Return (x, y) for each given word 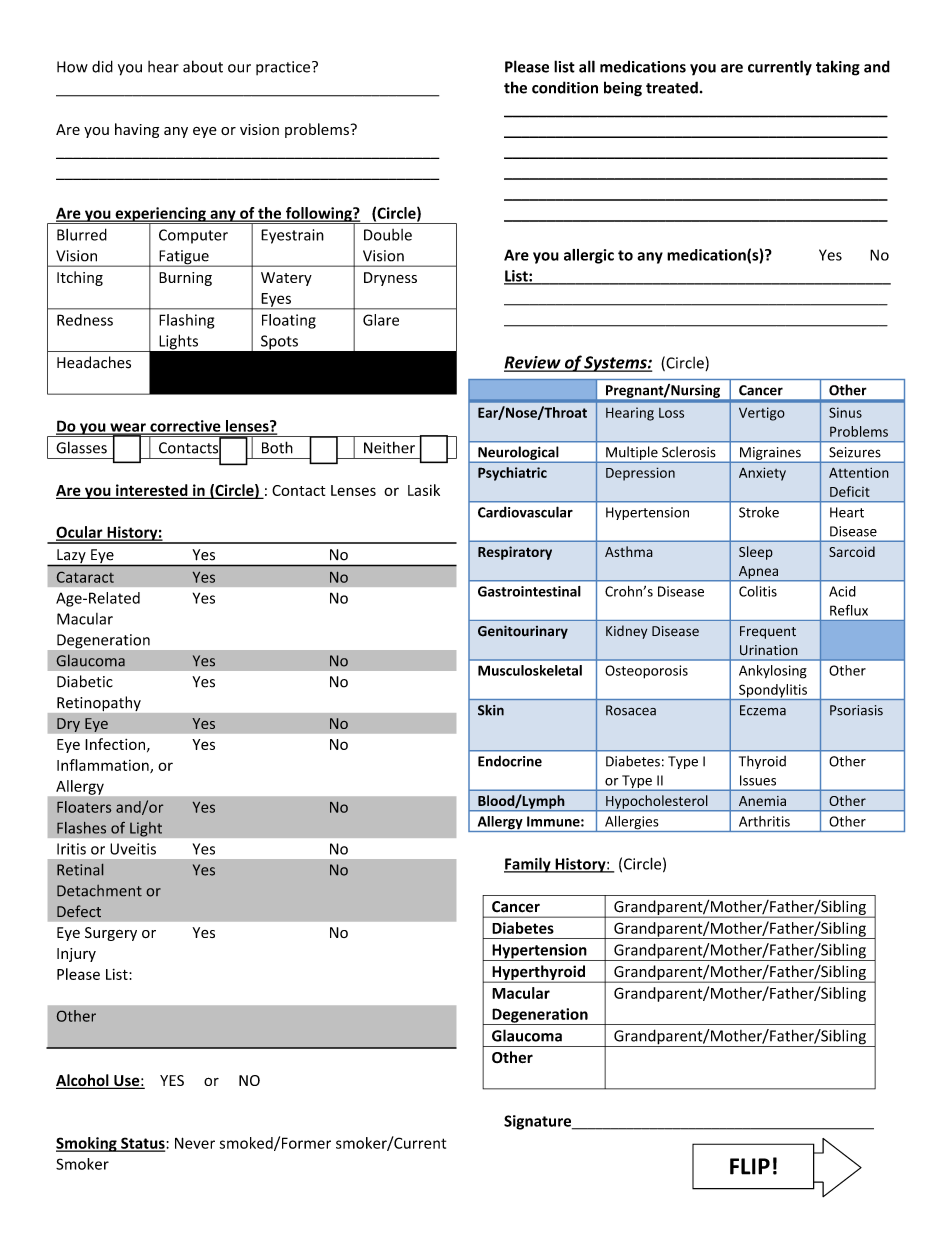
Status (143, 1144)
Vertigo (762, 414)
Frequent (768, 632)
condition (565, 87)
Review (533, 363)
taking (838, 68)
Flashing (186, 321)
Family (528, 865)
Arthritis (764, 821)
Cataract (85, 577)
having (137, 130)
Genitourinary (523, 632)
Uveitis (133, 849)
